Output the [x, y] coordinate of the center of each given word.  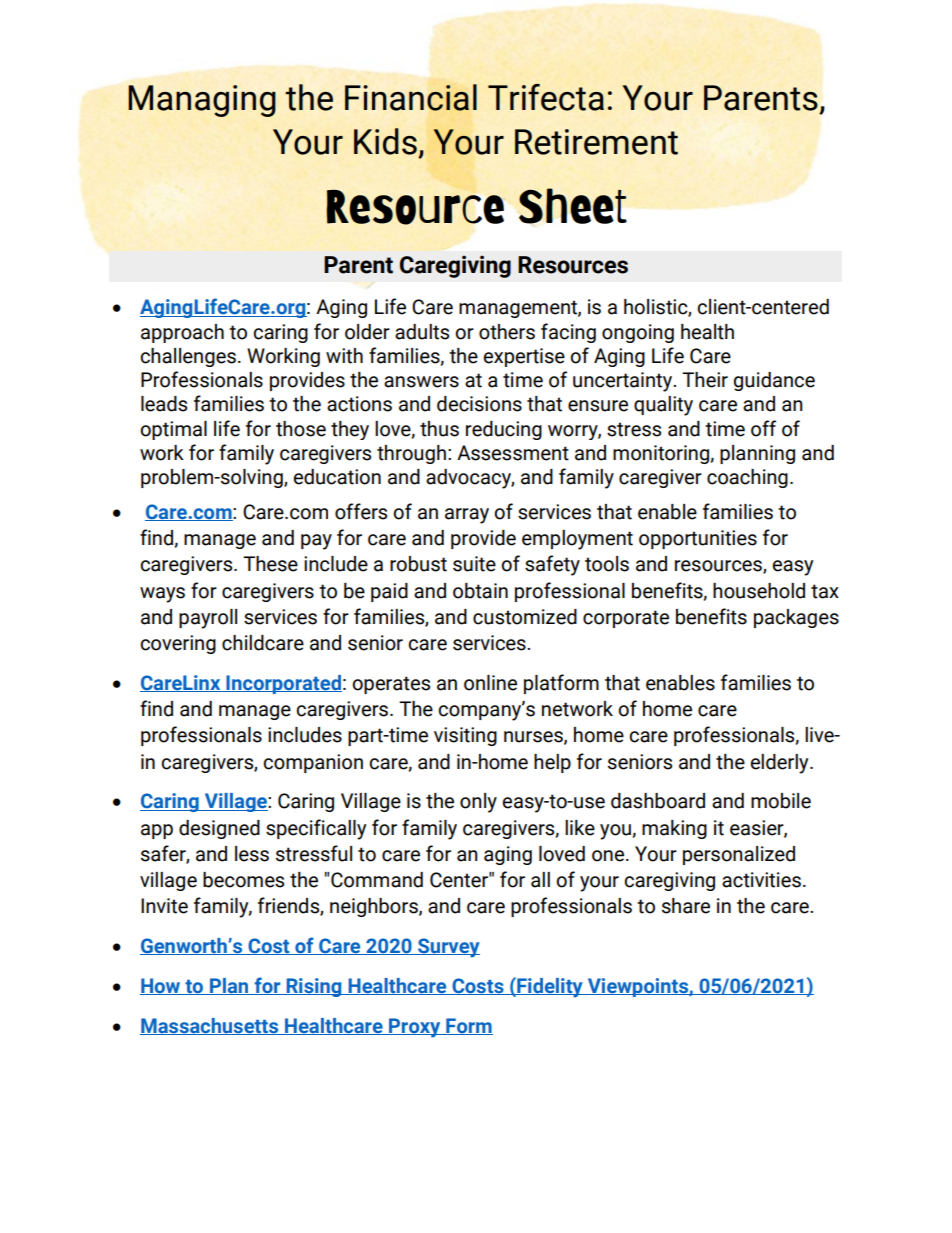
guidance [774, 381]
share [686, 906]
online [490, 683]
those [301, 429]
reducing [504, 430]
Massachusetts [210, 1026]
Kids [385, 141]
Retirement [596, 142]
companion [313, 763]
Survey [448, 948]
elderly [781, 764]
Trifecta [546, 97]
